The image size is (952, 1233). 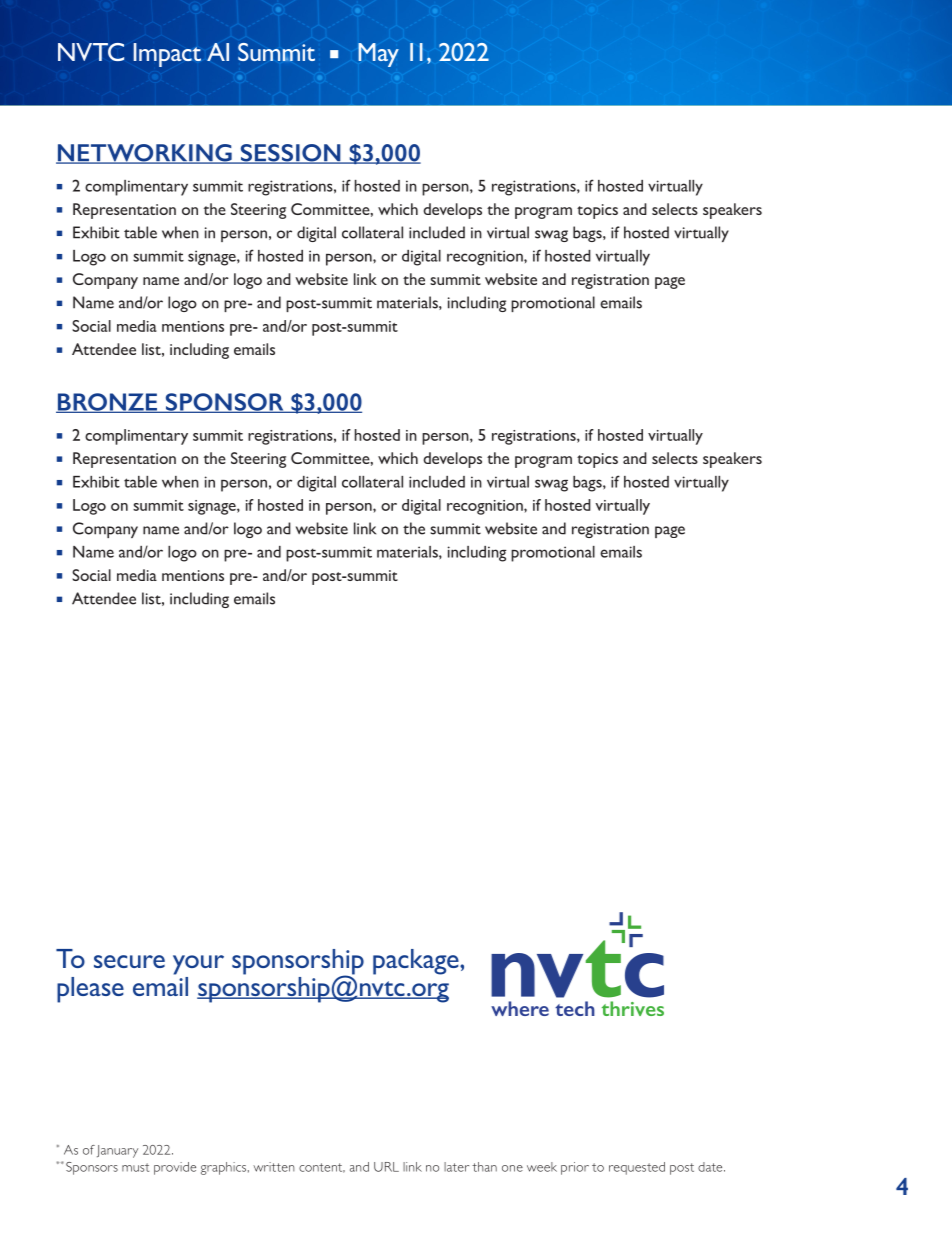 What do you see at coordinates (90, 990) in the screenshot?
I see `please` at bounding box center [90, 990].
